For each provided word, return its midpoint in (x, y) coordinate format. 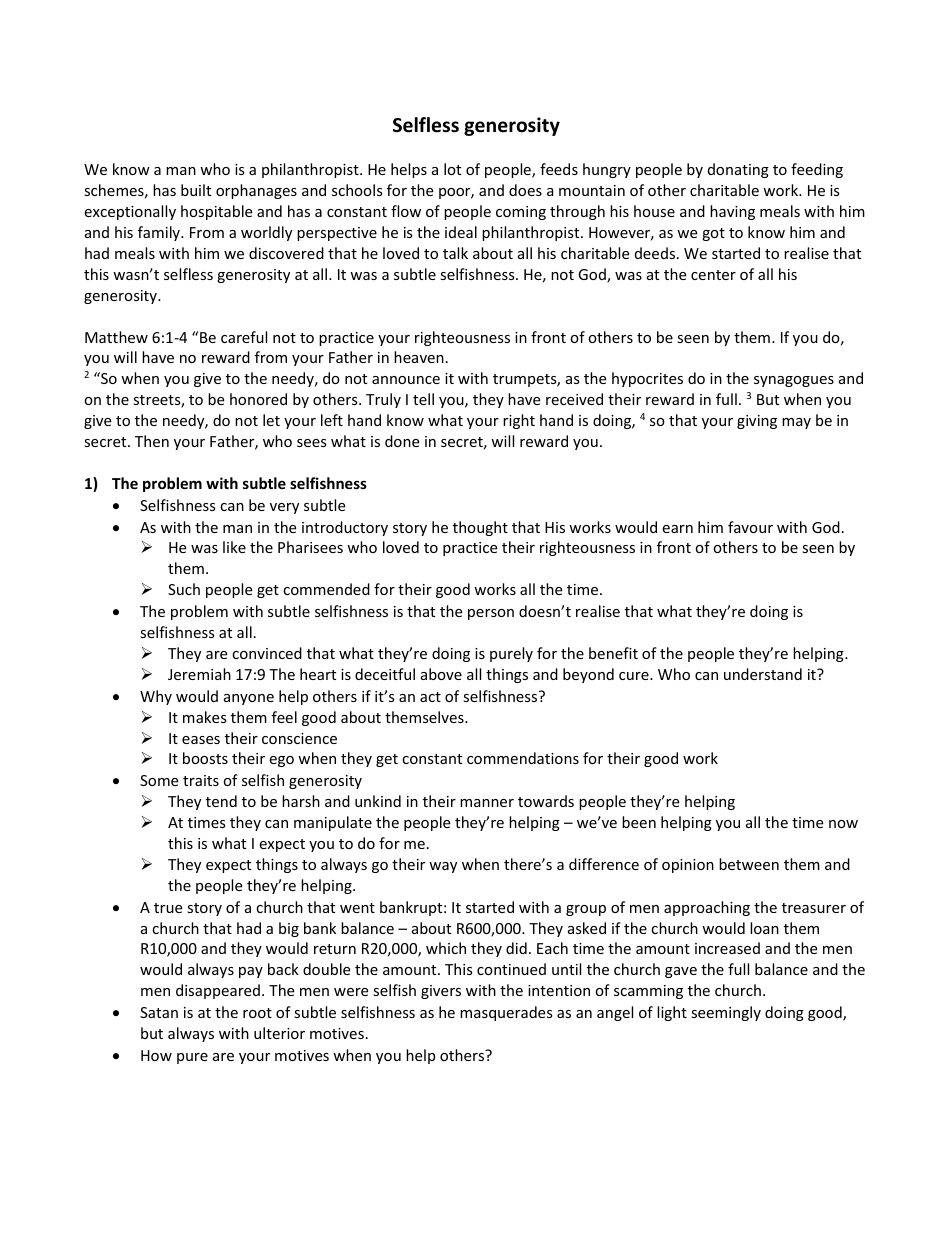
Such (184, 589)
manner (487, 803)
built (196, 190)
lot (452, 169)
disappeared (218, 991)
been (639, 822)
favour (750, 527)
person (491, 614)
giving (757, 422)
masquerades (506, 1013)
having (732, 212)
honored (258, 399)
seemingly (726, 1013)
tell (423, 399)
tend (221, 801)
